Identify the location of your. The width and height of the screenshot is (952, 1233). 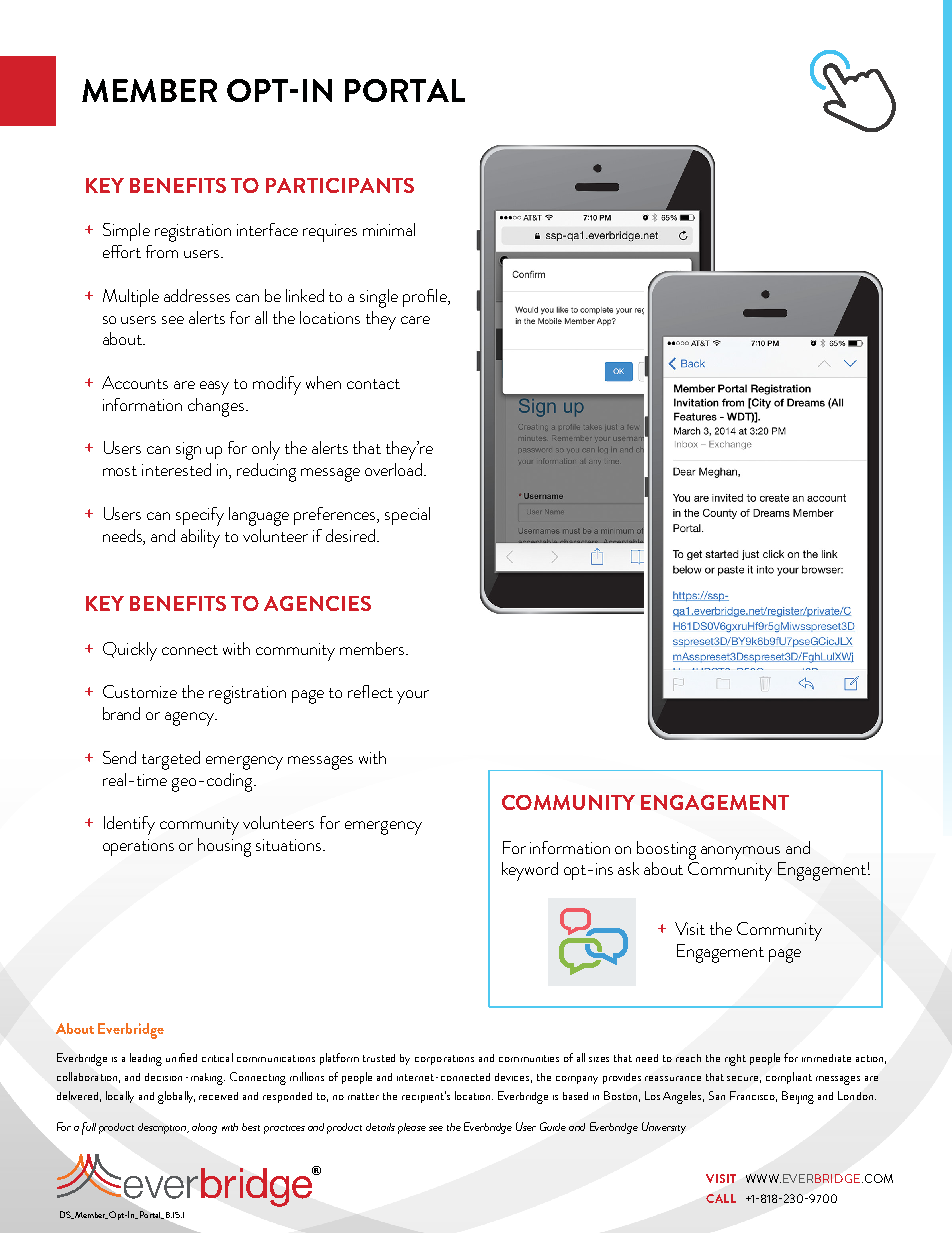
(413, 697).
